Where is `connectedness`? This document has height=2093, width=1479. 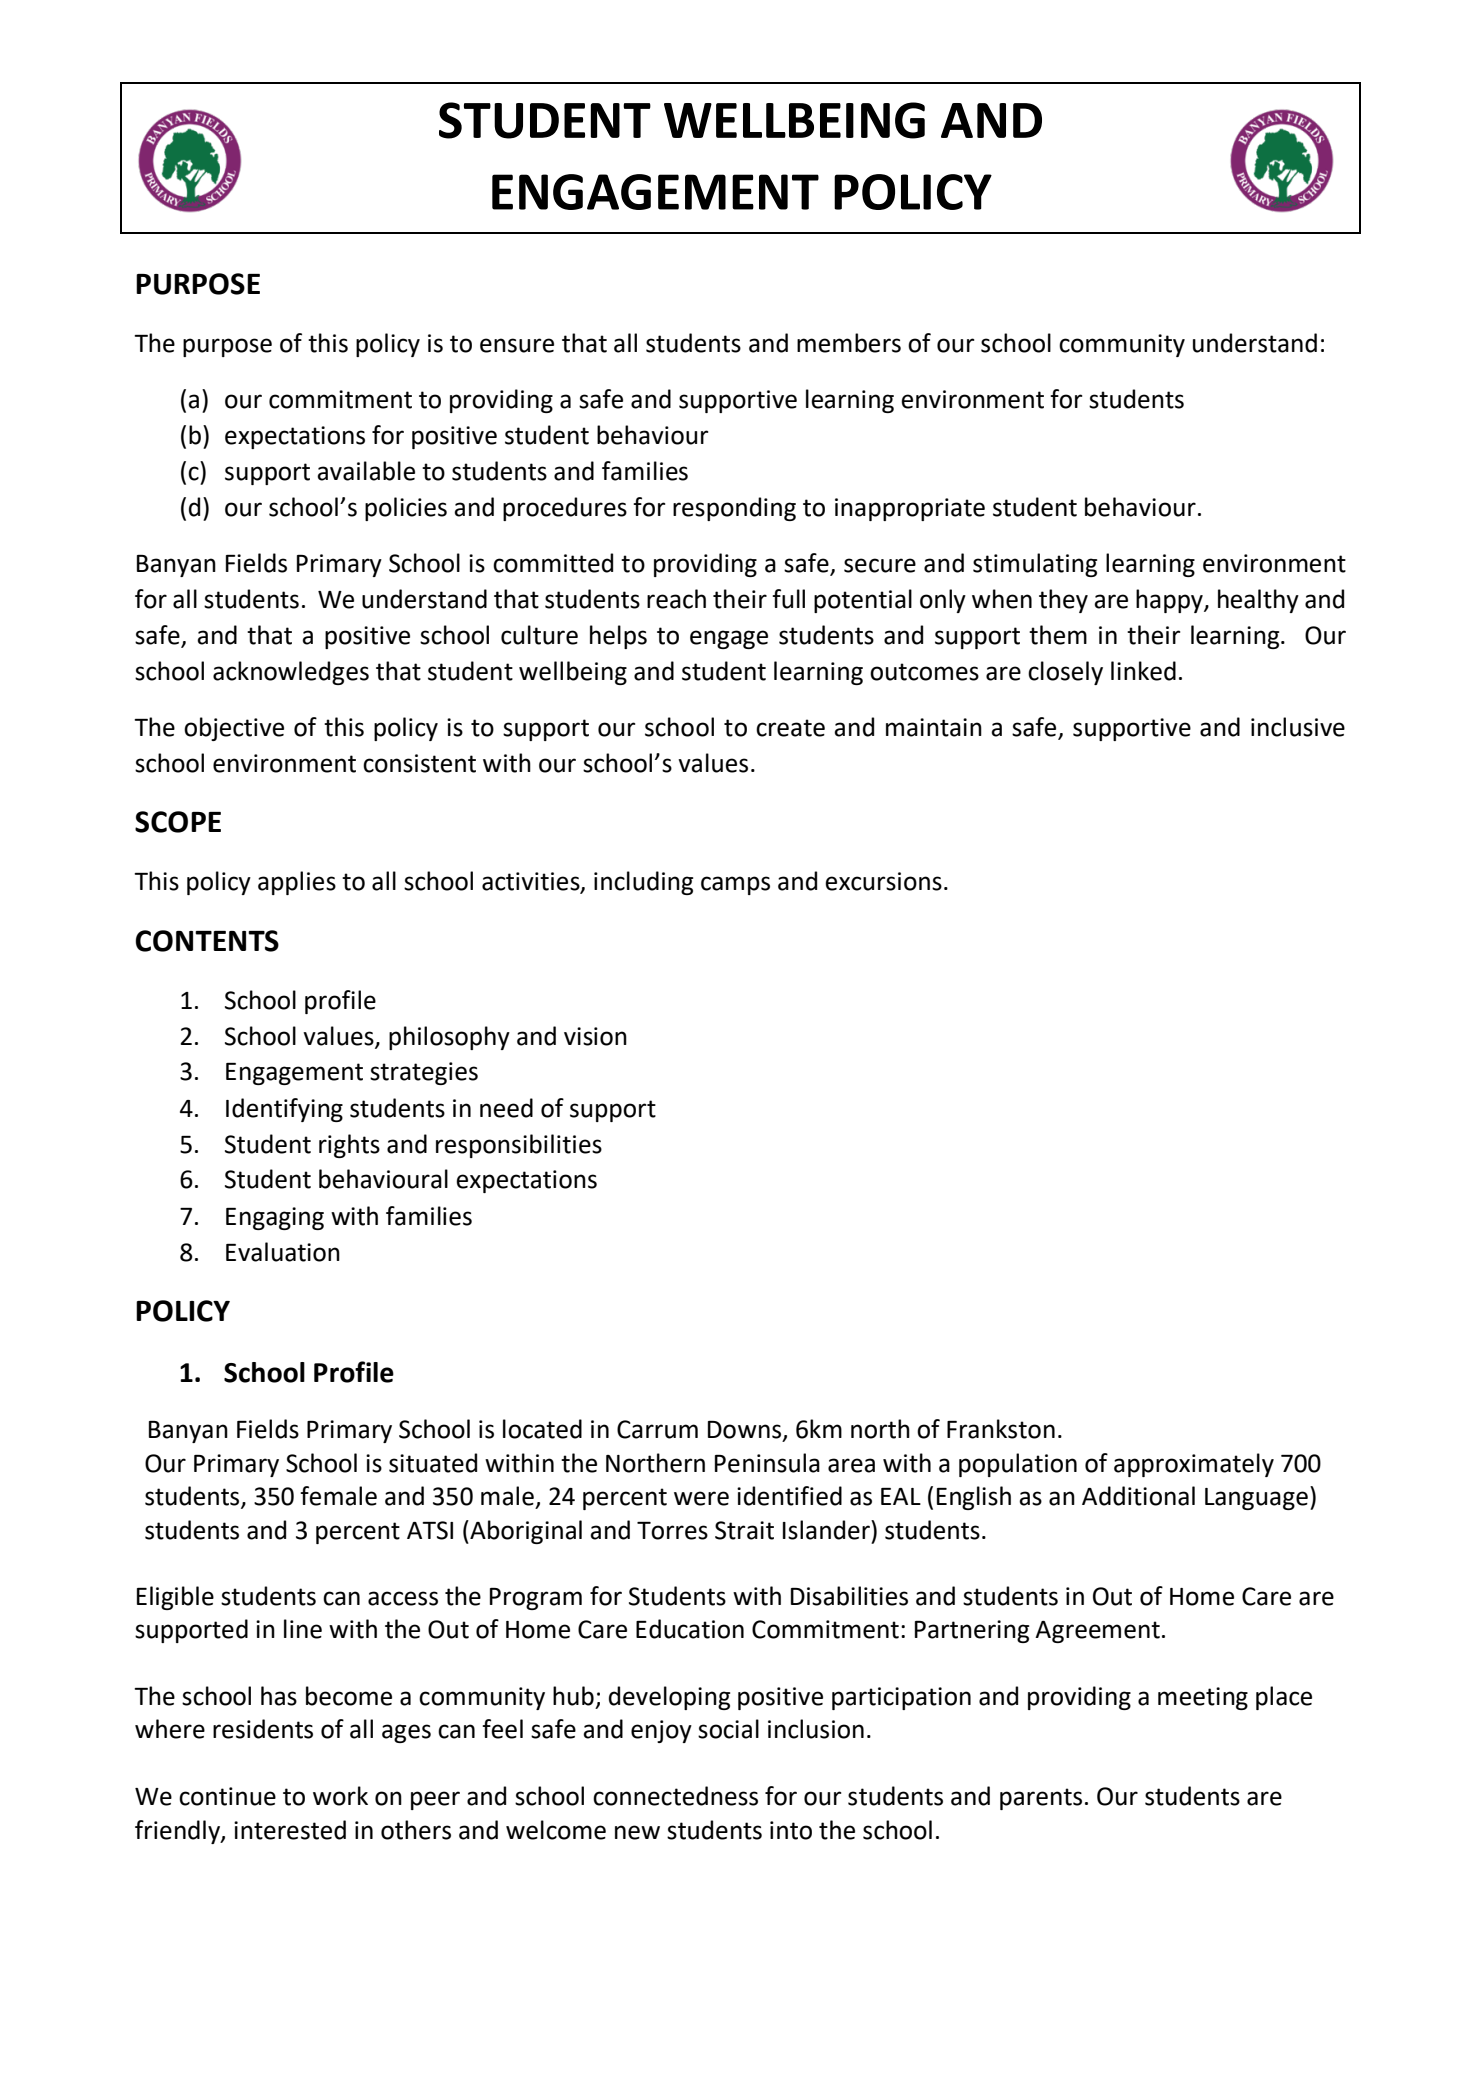
connectedness is located at coordinates (675, 1796).
